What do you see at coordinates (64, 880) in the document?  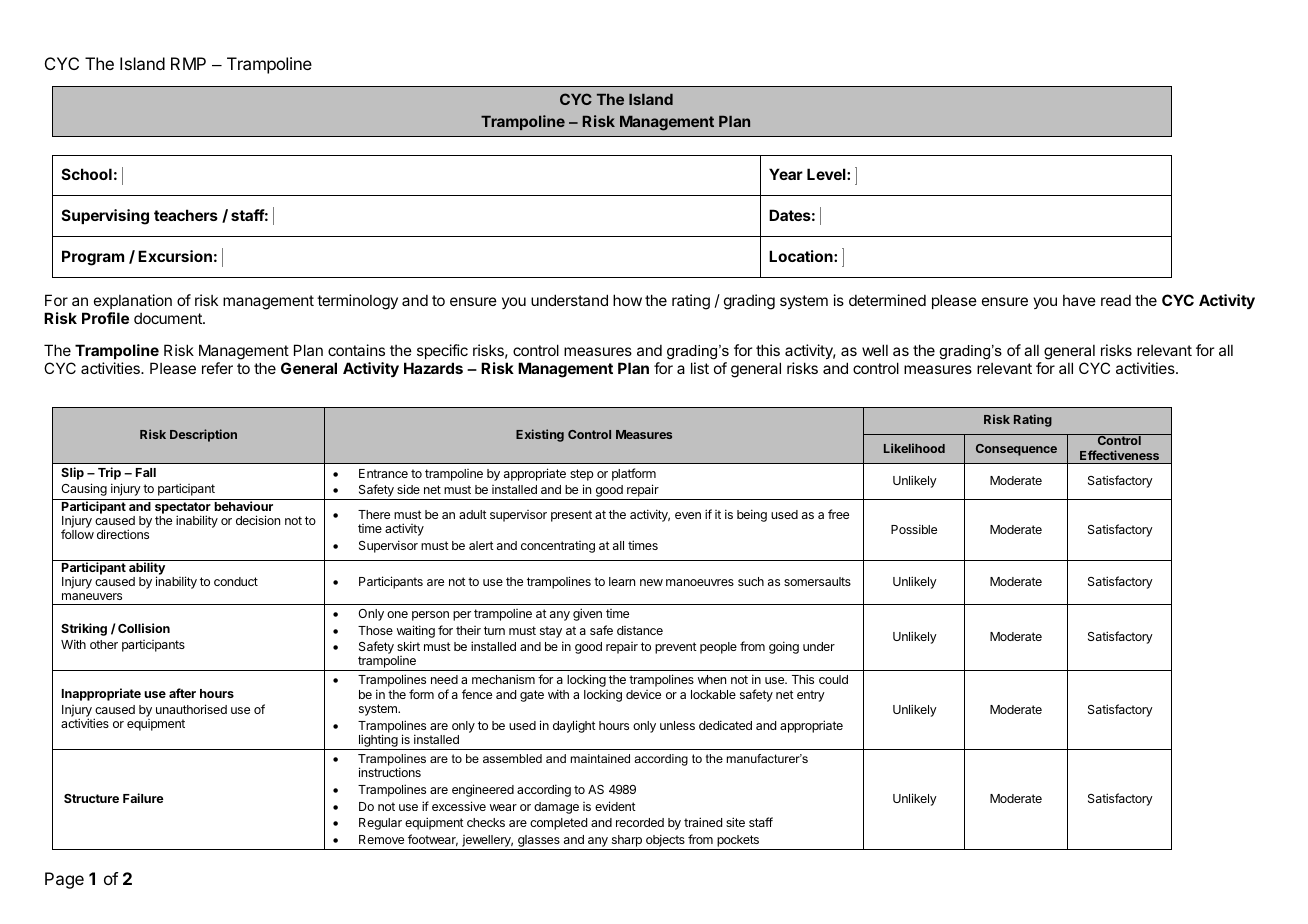 I see `Page` at bounding box center [64, 880].
